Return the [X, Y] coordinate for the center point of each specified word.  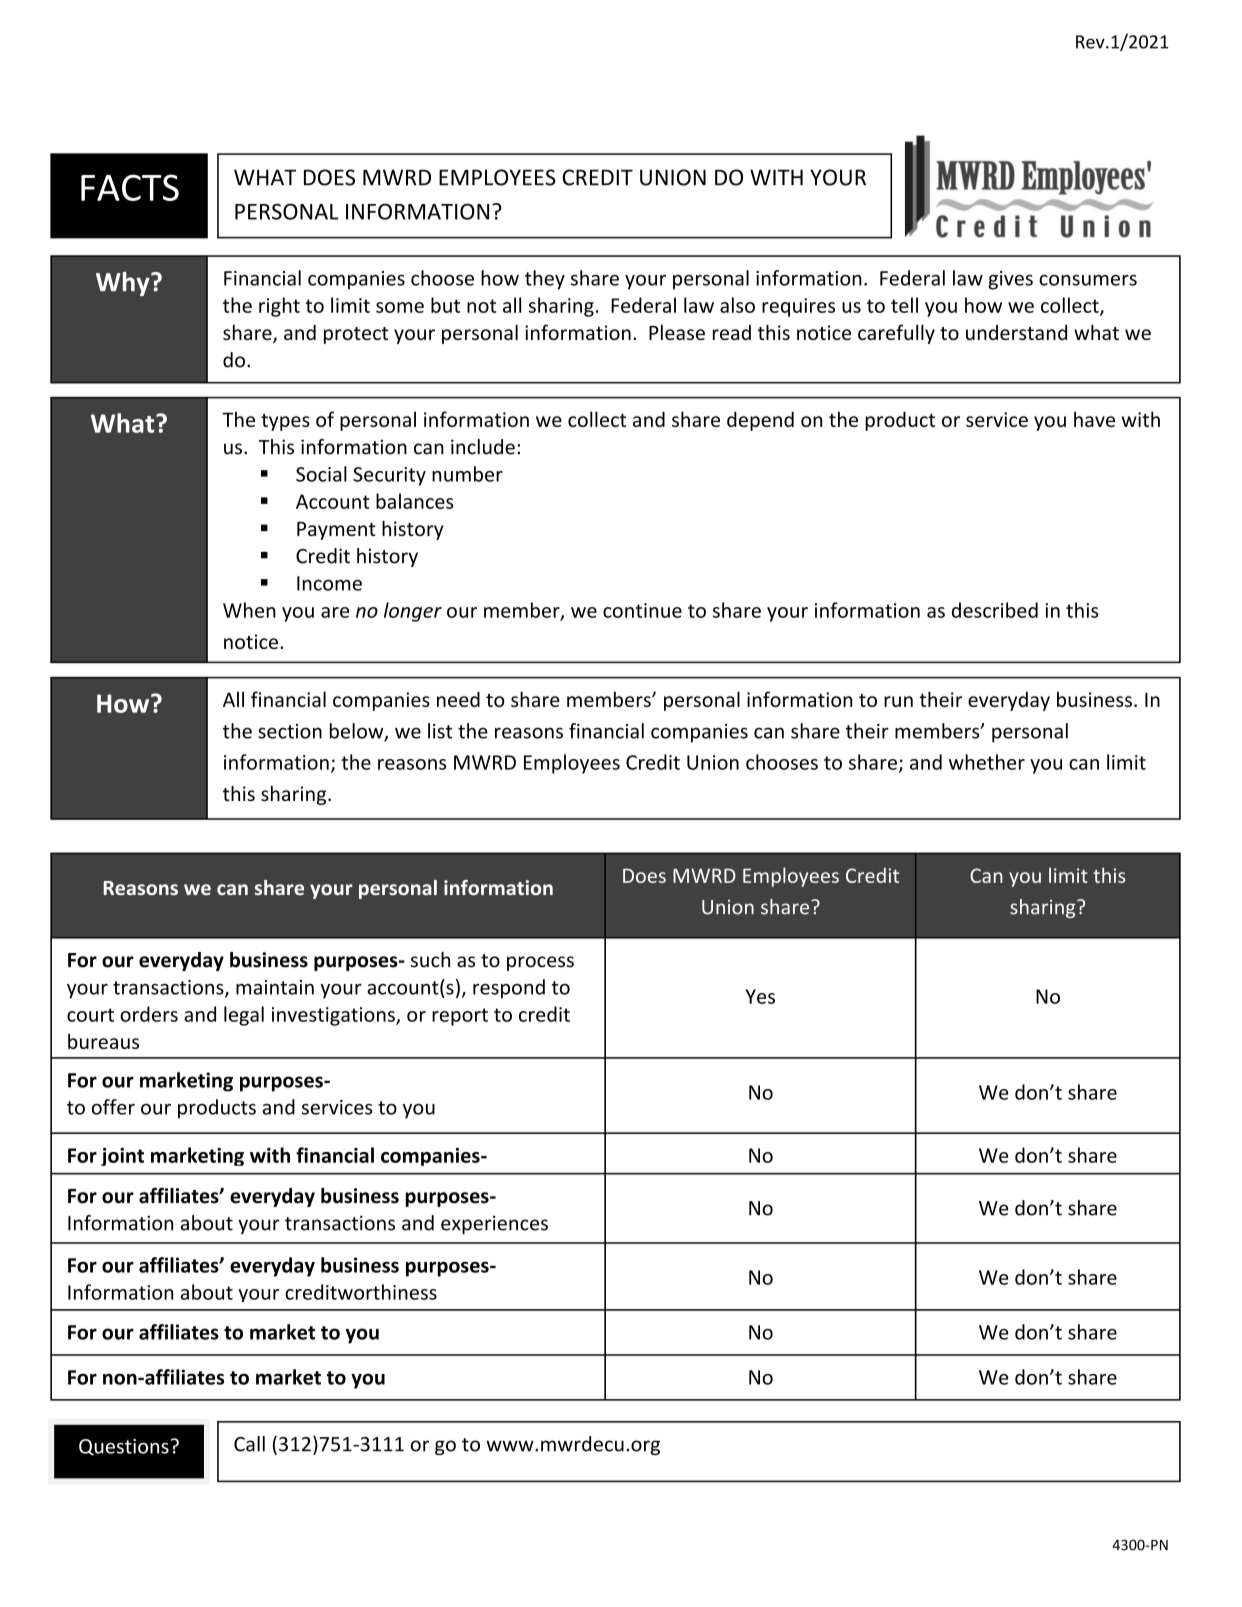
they [545, 280]
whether [987, 762]
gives [1010, 280]
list [440, 731]
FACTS [130, 187]
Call [249, 1444]
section [290, 731]
